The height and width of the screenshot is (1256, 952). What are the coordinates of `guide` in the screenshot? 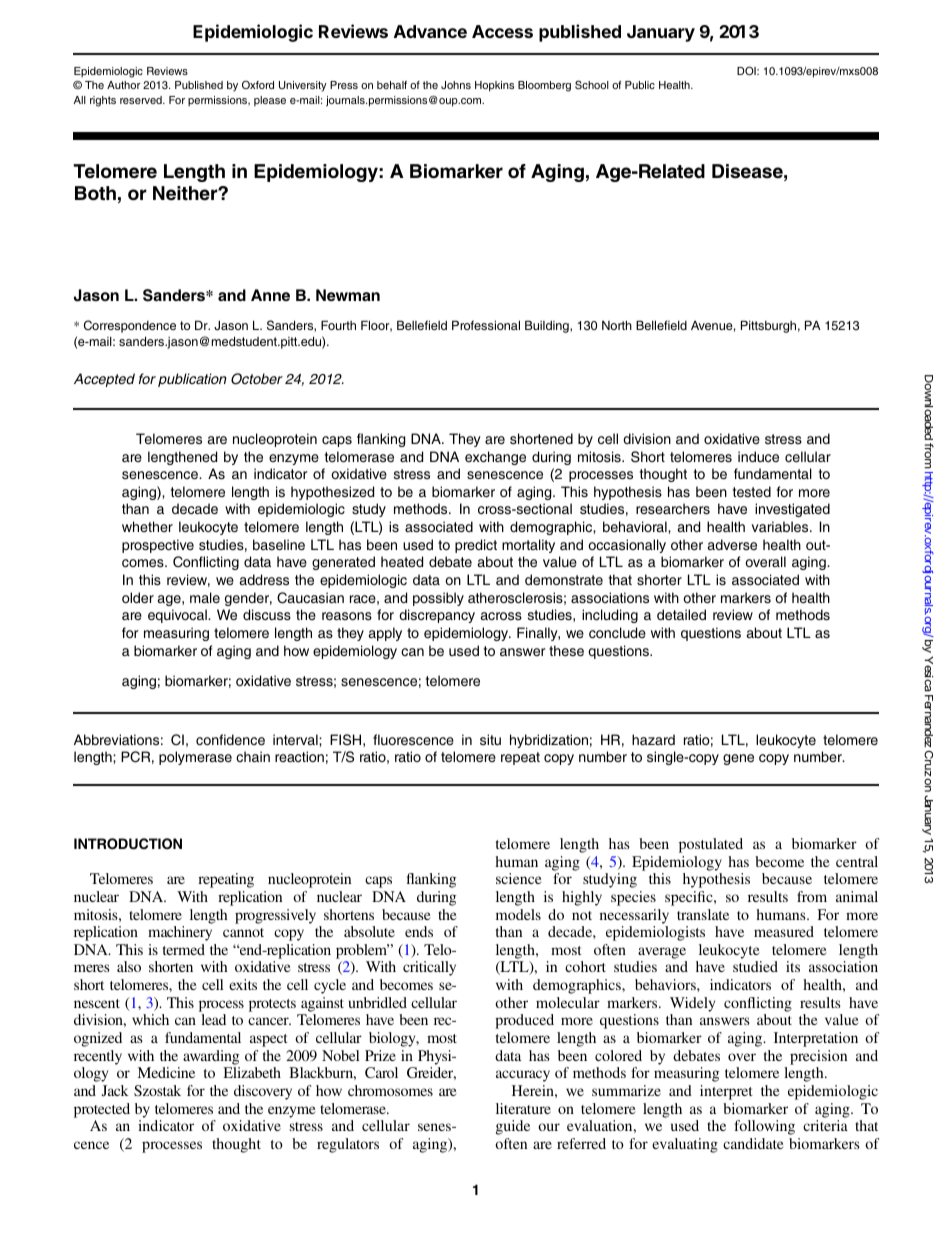 It's located at (513, 1127).
